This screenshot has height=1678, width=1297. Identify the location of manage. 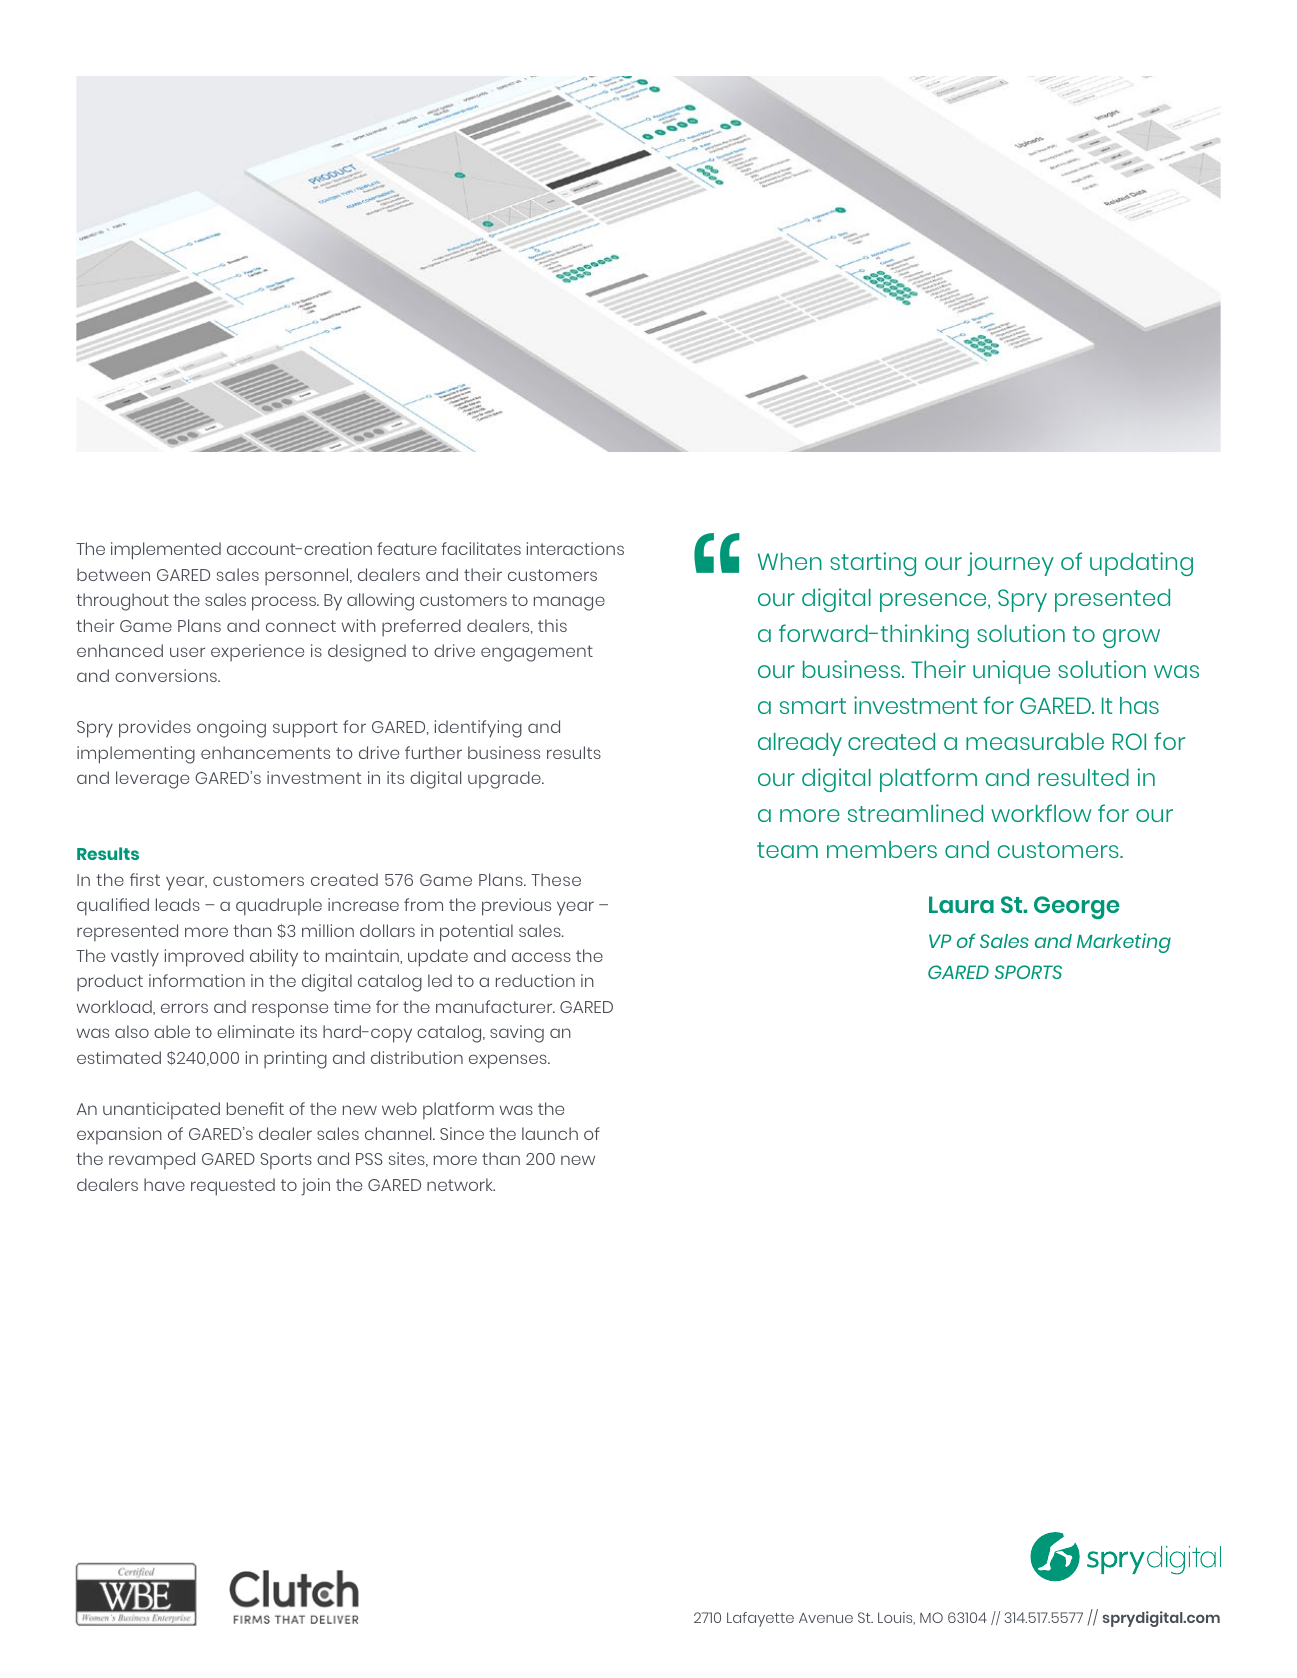
(569, 603).
